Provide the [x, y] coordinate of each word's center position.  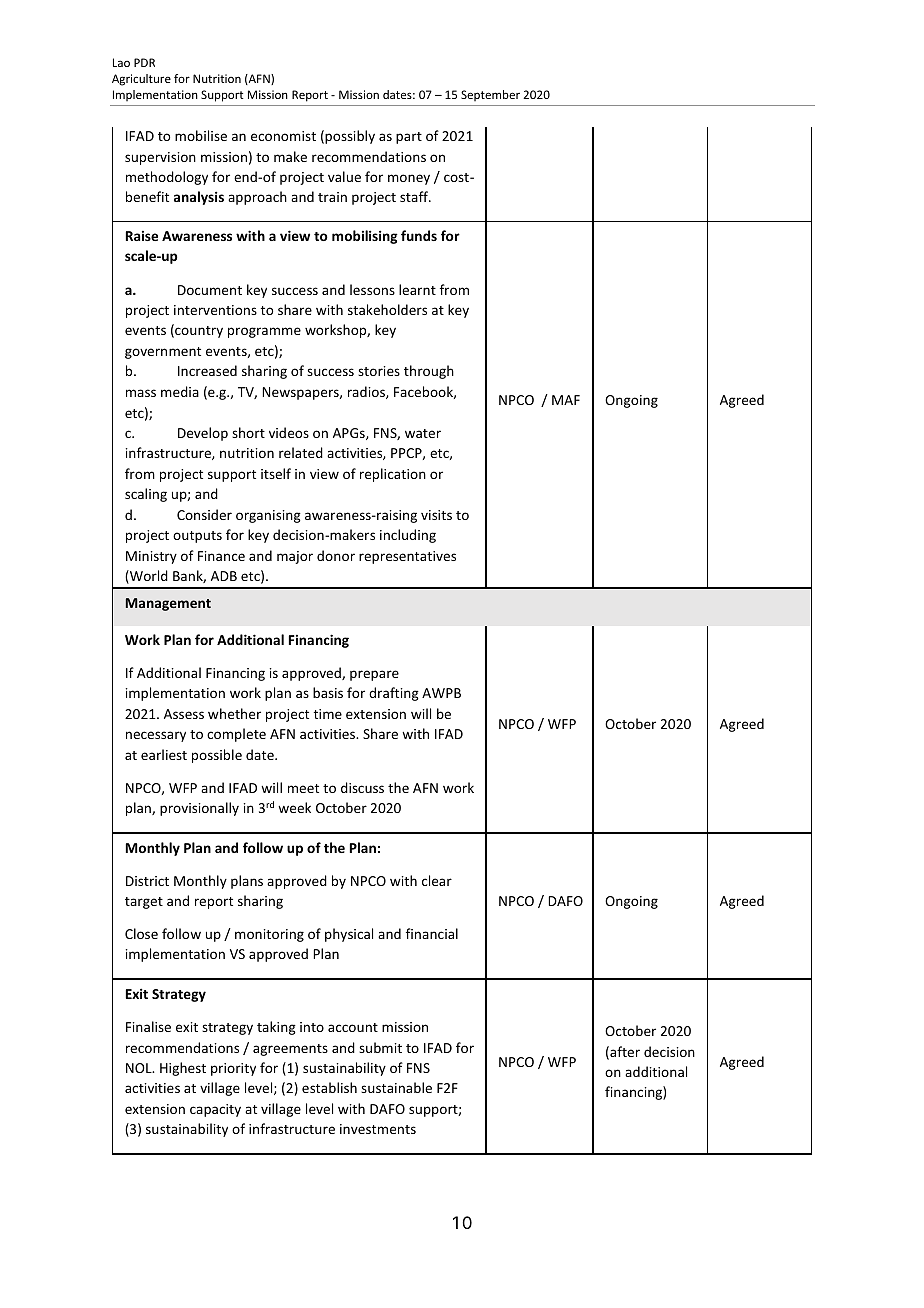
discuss [362, 787]
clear [437, 880]
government [163, 353]
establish [329, 1087]
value [344, 176]
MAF [566, 400]
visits [436, 515]
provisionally [199, 809]
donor [336, 555]
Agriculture [141, 80]
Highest [183, 1069]
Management [168, 604]
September [490, 95]
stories [379, 371]
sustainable [396, 1087]
